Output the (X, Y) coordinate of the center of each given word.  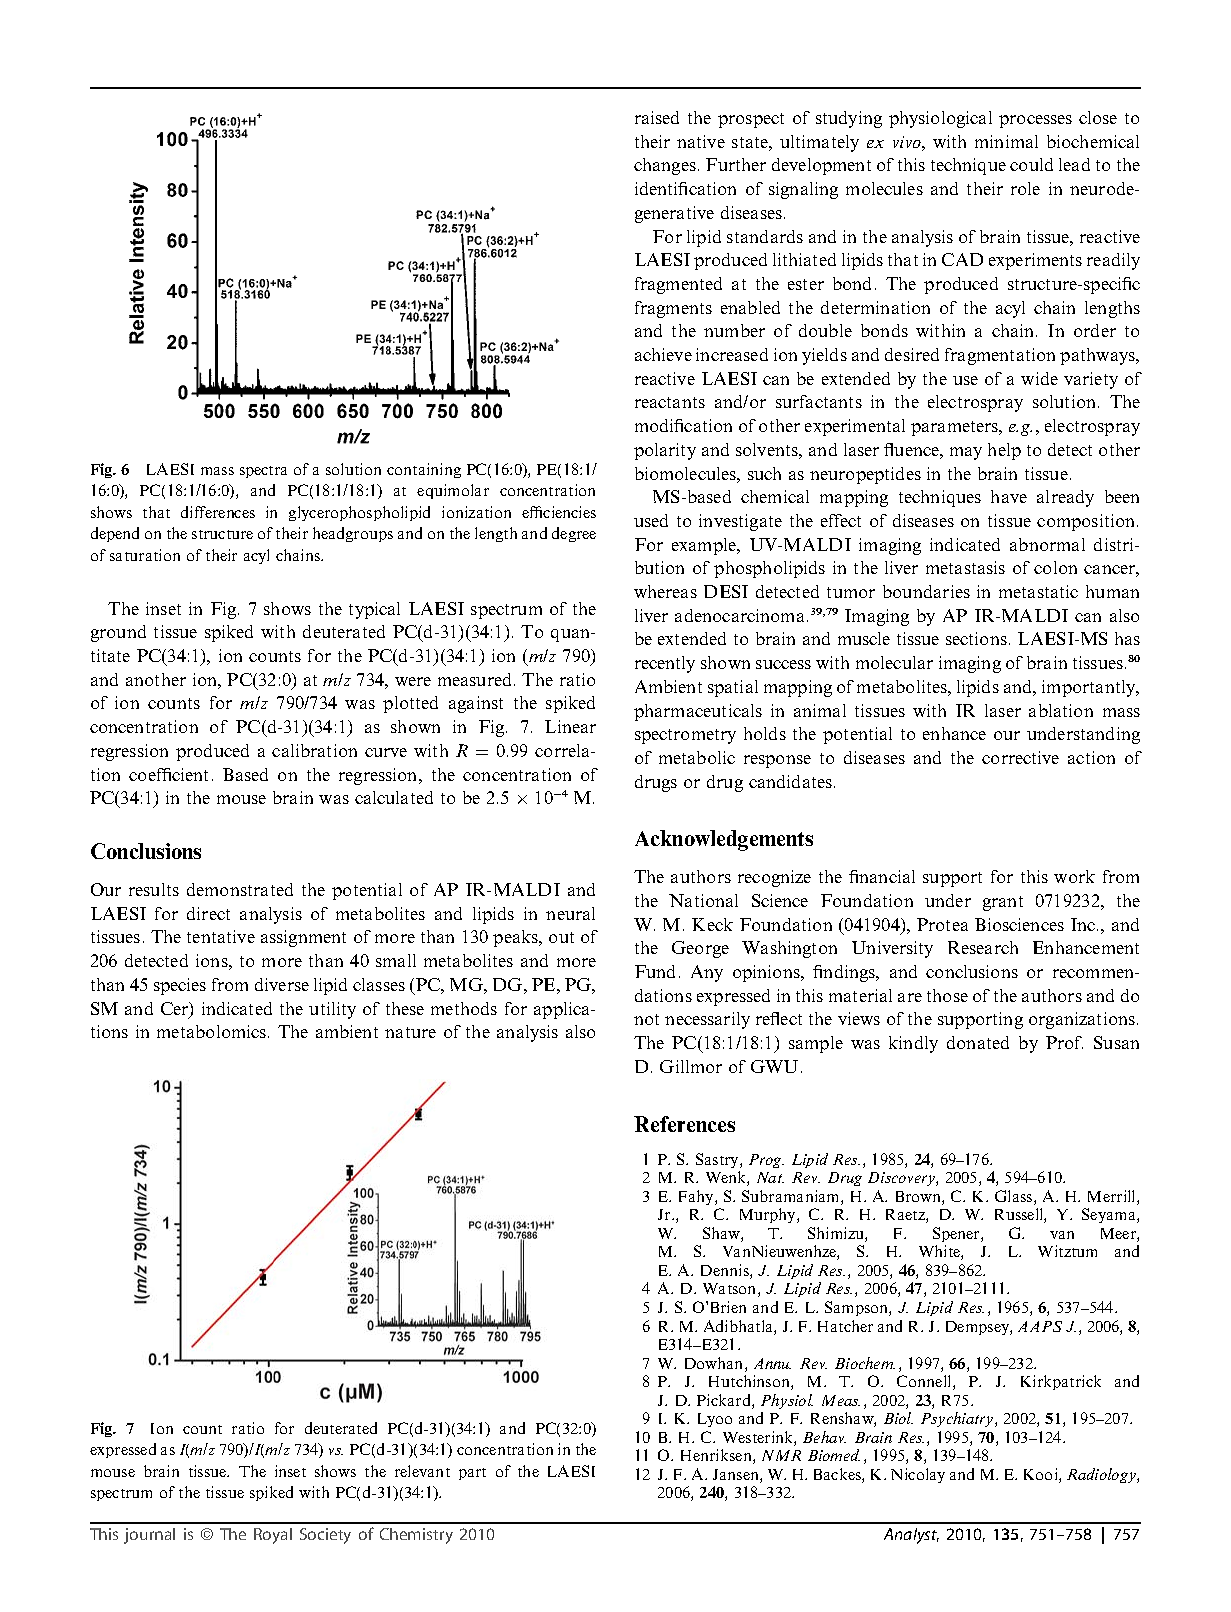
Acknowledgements (724, 840)
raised (657, 117)
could (1031, 164)
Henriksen (717, 1456)
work (1074, 876)
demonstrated (240, 889)
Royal (273, 1536)
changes (665, 166)
